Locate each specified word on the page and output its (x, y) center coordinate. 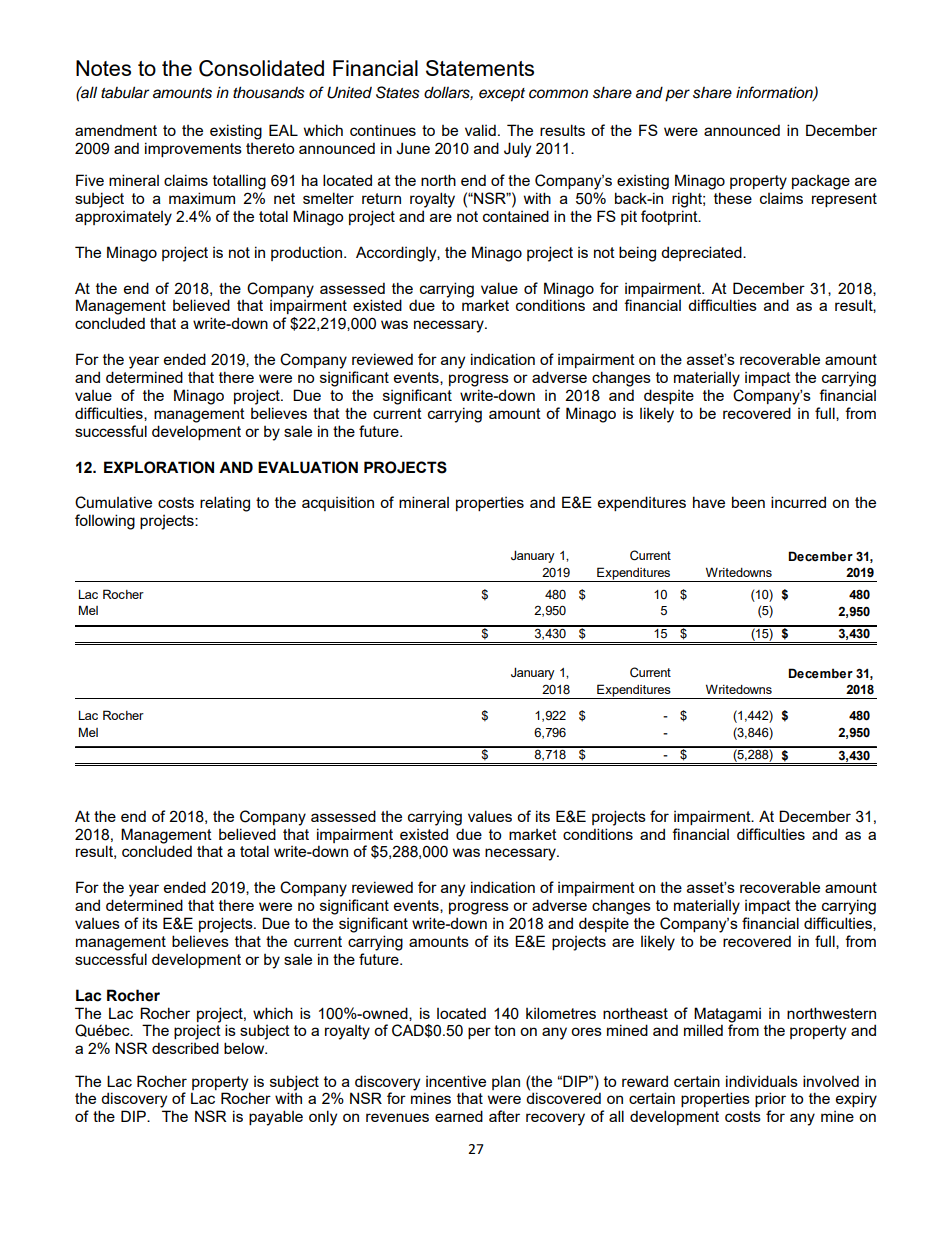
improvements (193, 149)
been (748, 502)
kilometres (561, 1013)
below (245, 1048)
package (821, 182)
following (105, 522)
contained (516, 216)
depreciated (702, 253)
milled (703, 1030)
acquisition (338, 503)
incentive (456, 1081)
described (185, 1048)
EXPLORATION (159, 467)
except (502, 95)
